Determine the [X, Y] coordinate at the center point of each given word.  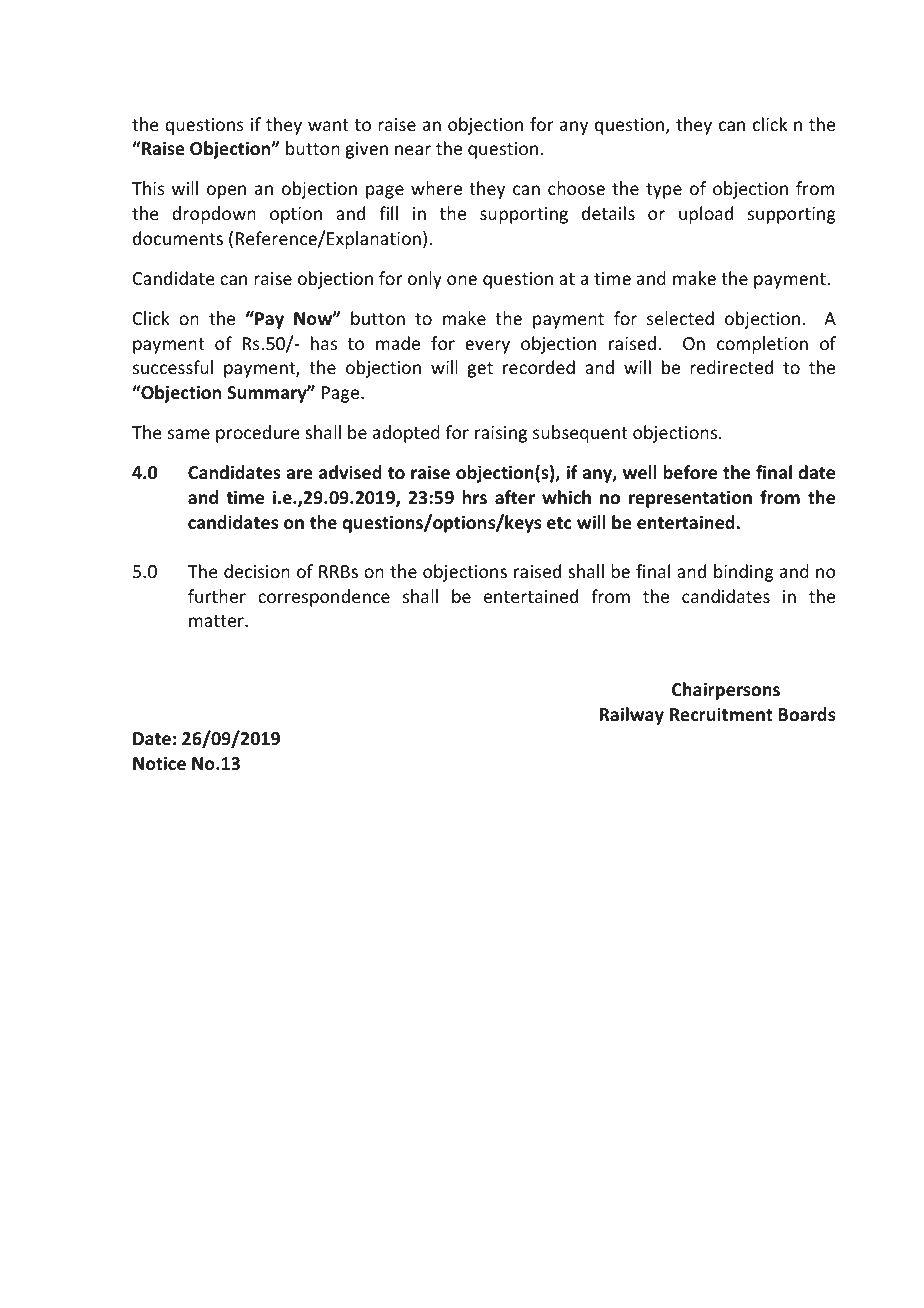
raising [501, 434]
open [226, 192]
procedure [258, 434]
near [413, 150]
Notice [159, 763]
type [664, 191]
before [690, 472]
